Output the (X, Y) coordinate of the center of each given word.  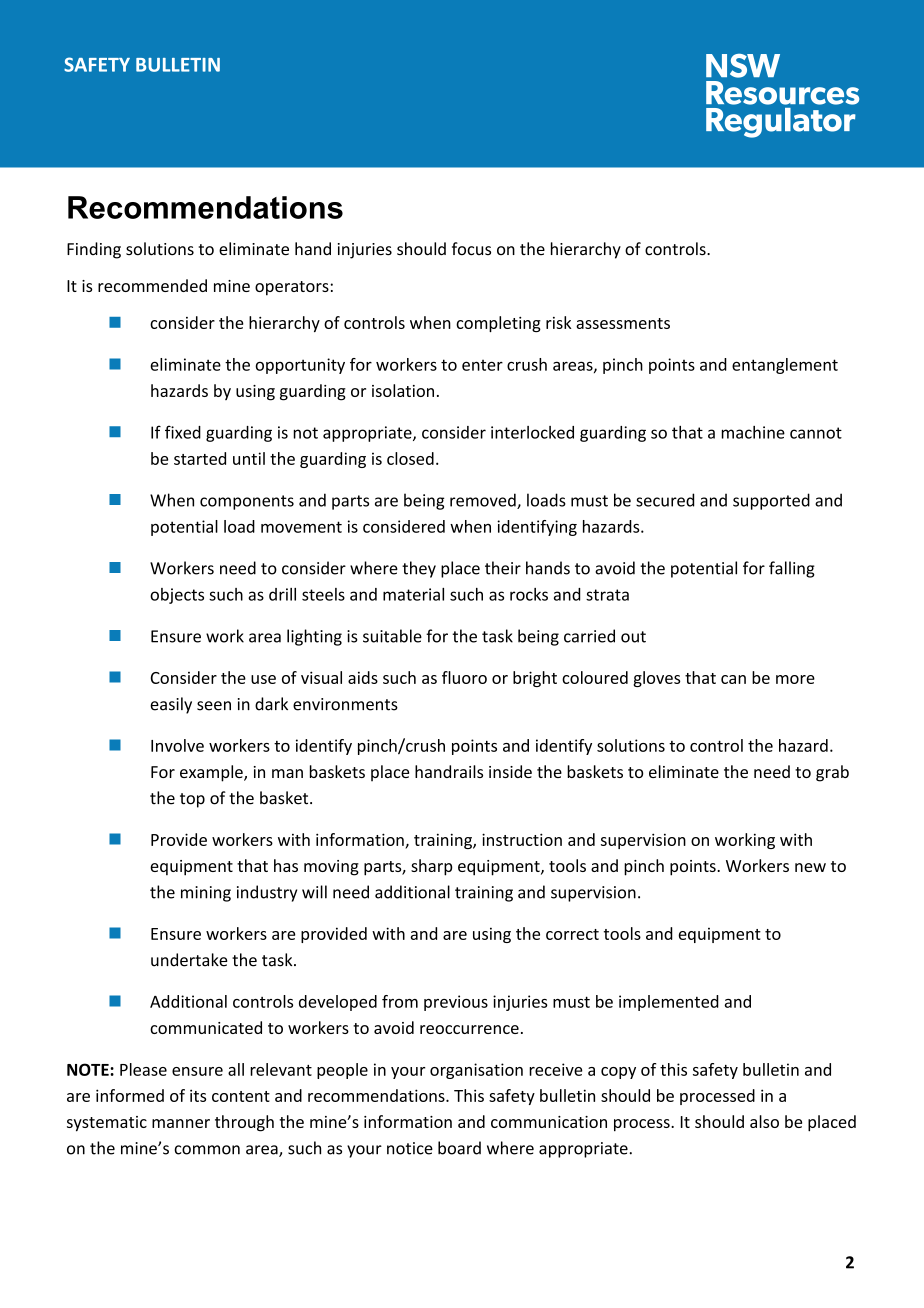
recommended (152, 285)
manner (181, 1123)
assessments (623, 323)
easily (171, 705)
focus (471, 249)
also (764, 1121)
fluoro (464, 677)
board (459, 1148)
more (795, 679)
